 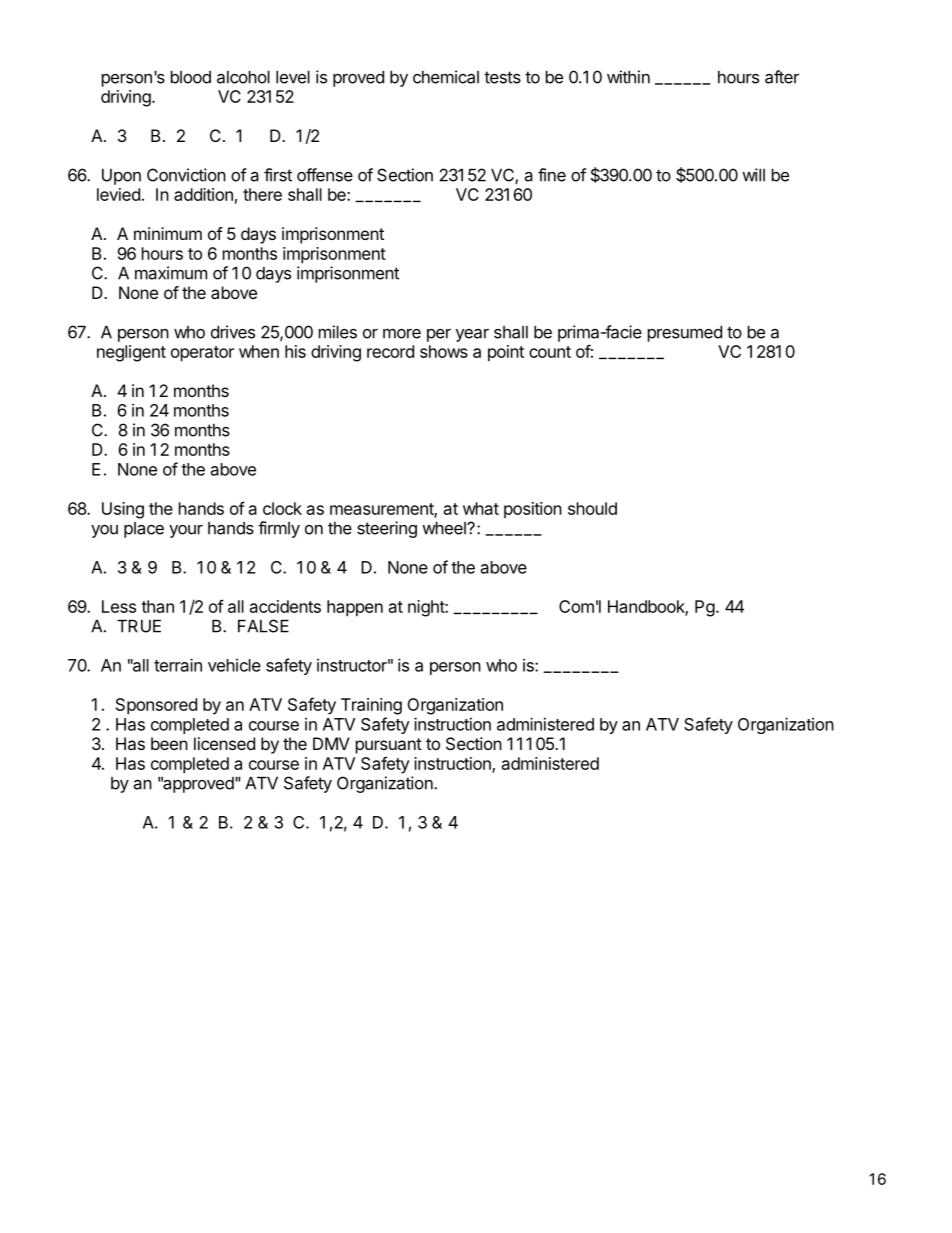 What do you see at coordinates (685, 334) in the page?
I see `presumed` at bounding box center [685, 334].
